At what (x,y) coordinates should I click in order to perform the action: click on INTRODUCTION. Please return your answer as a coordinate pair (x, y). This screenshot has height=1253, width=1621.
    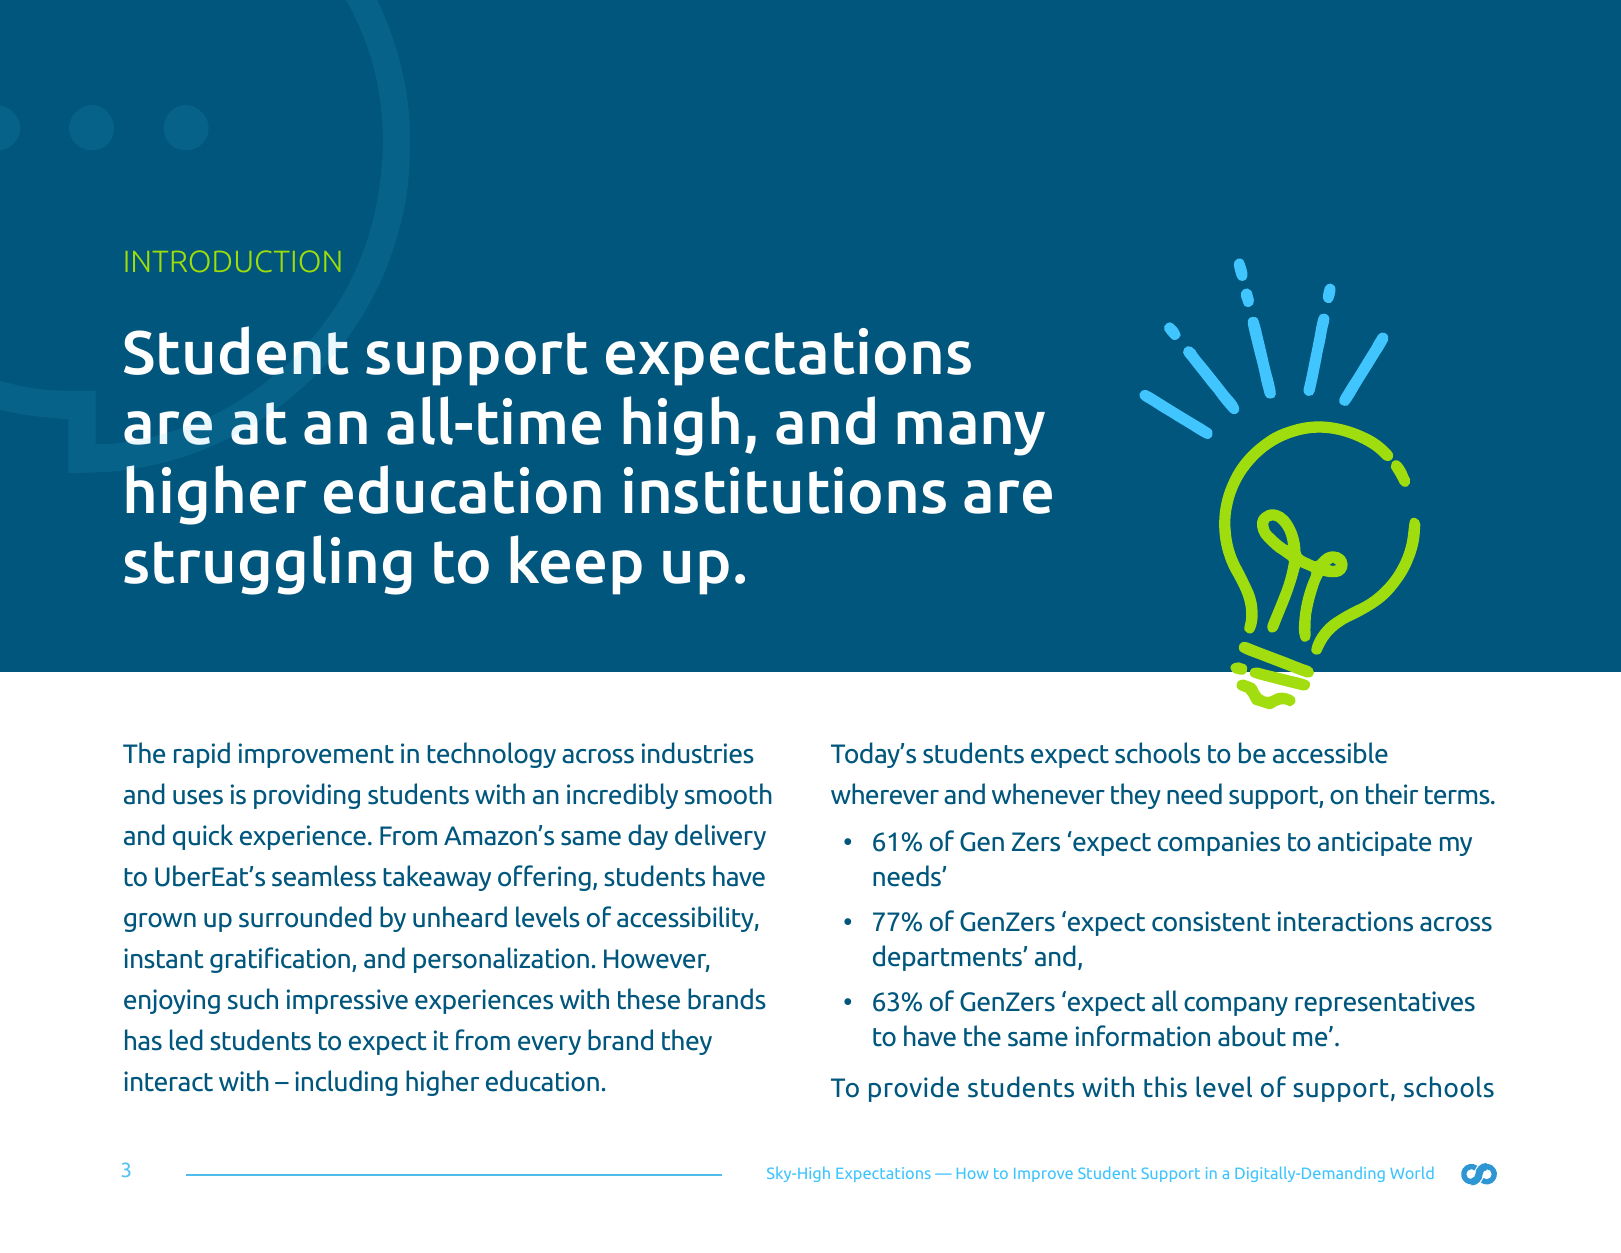
    Looking at the image, I should click on (233, 261).
